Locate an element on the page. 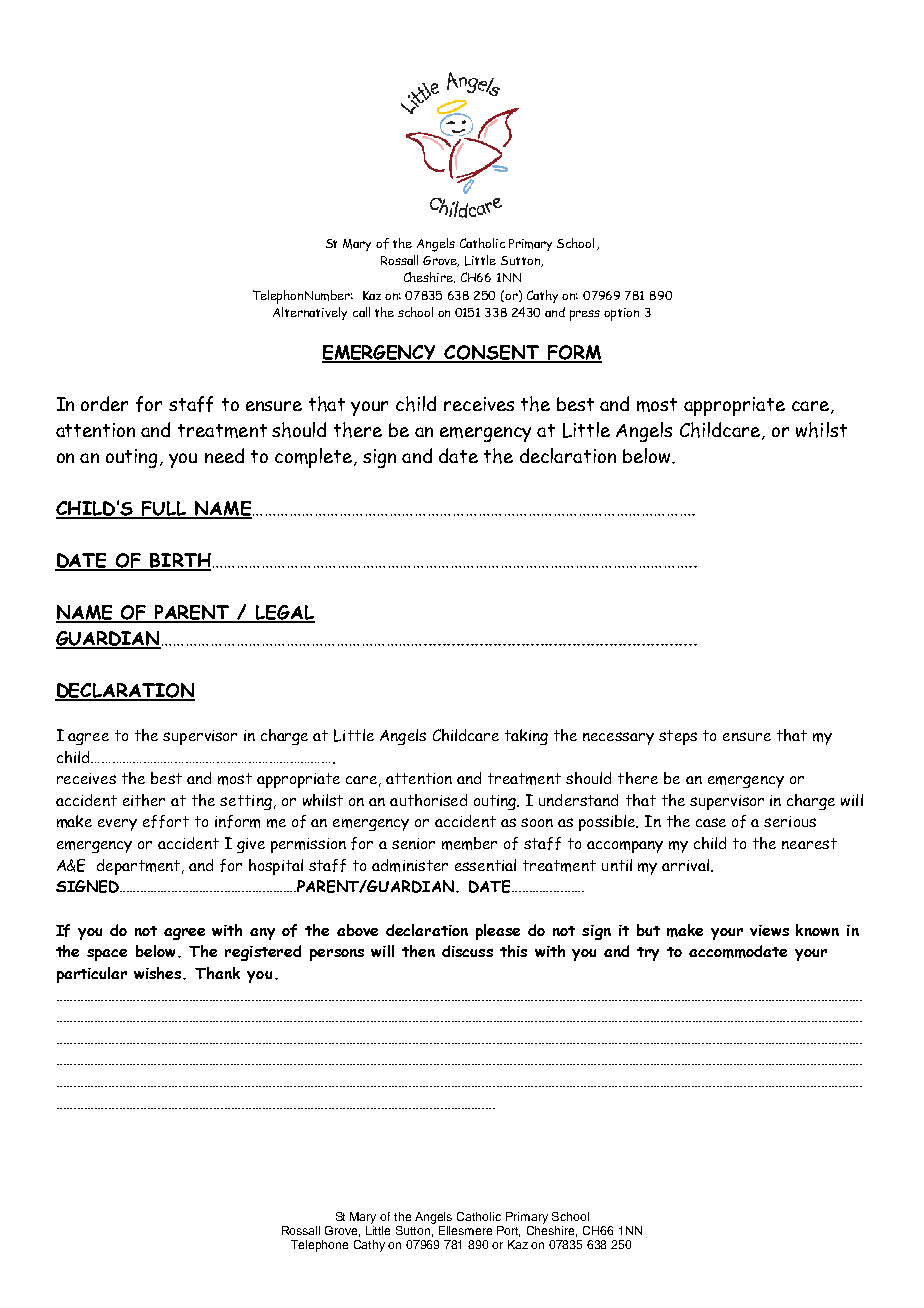 This image has width=924, height=1308. Telephone is located at coordinates (319, 1246).
